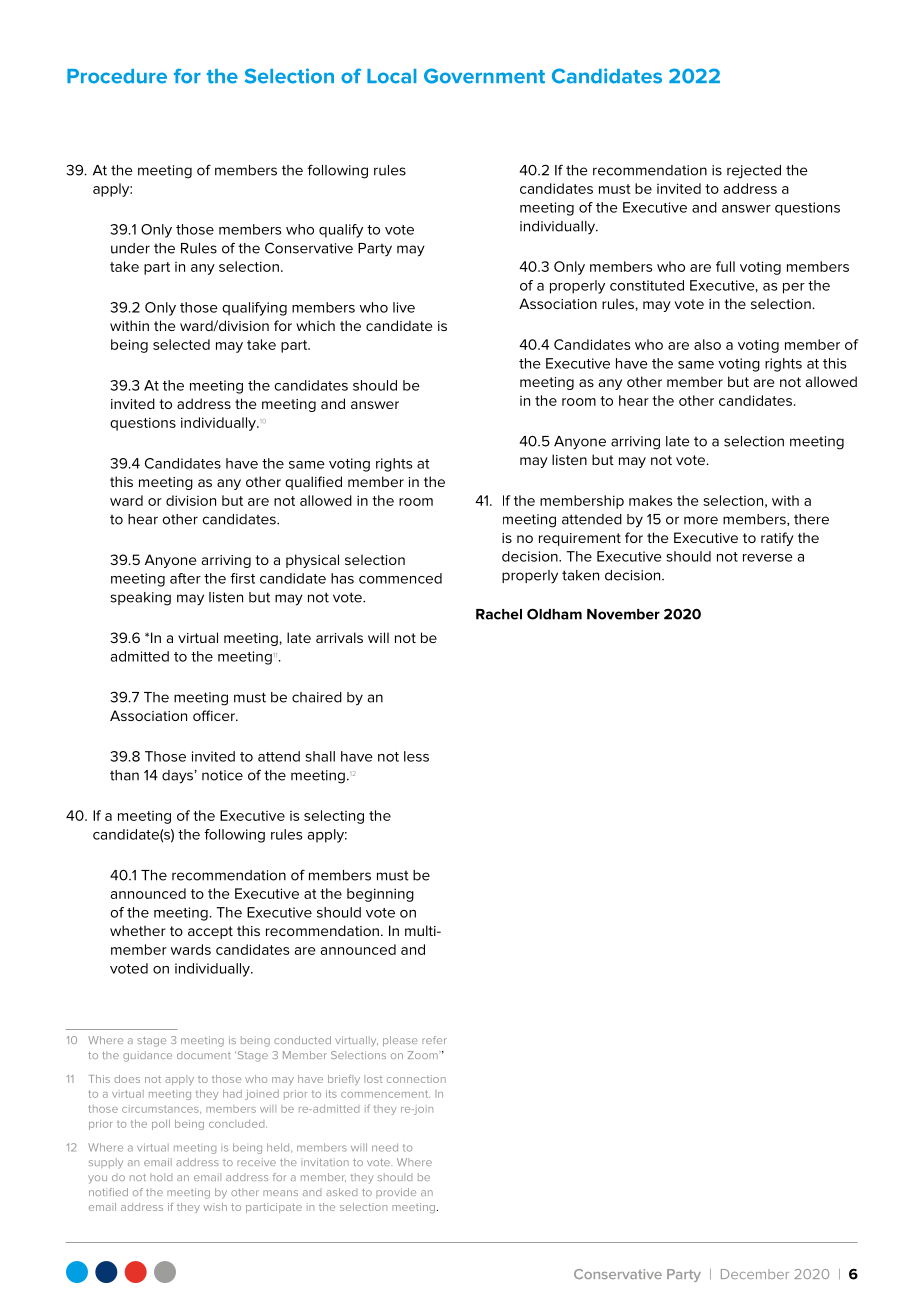 This screenshot has width=924, height=1308. Describe the element at coordinates (424, 1055) in the screenshot. I see `Zoom` at that location.
